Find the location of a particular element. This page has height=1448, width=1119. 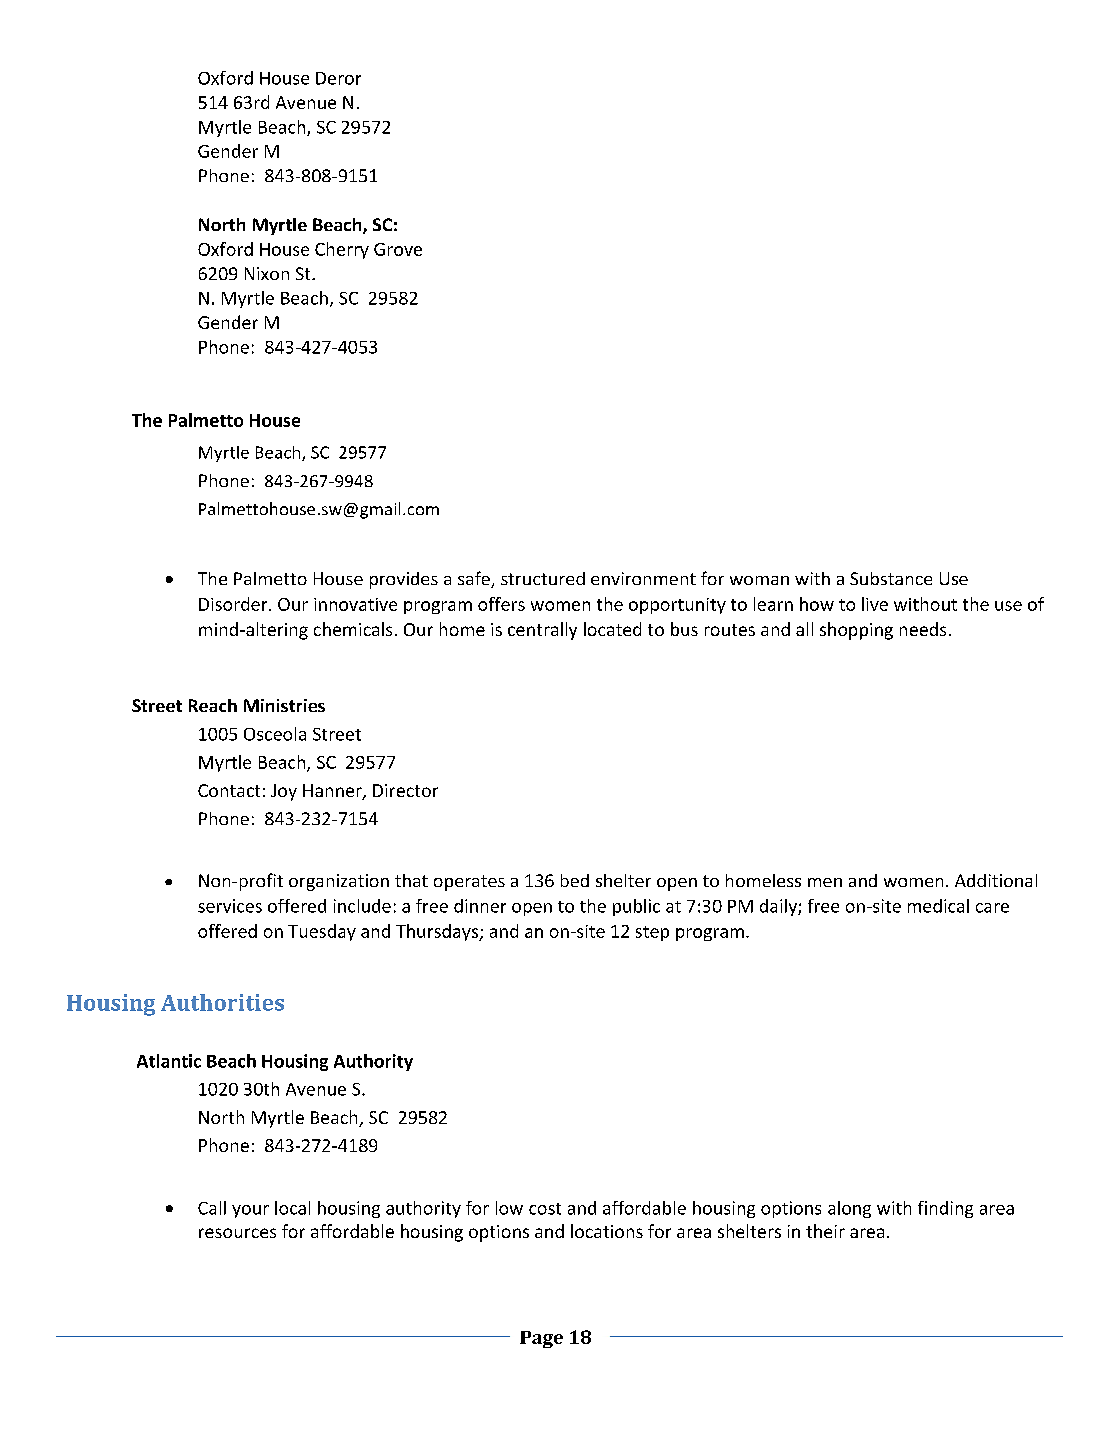

shopping is located at coordinates (856, 631).
